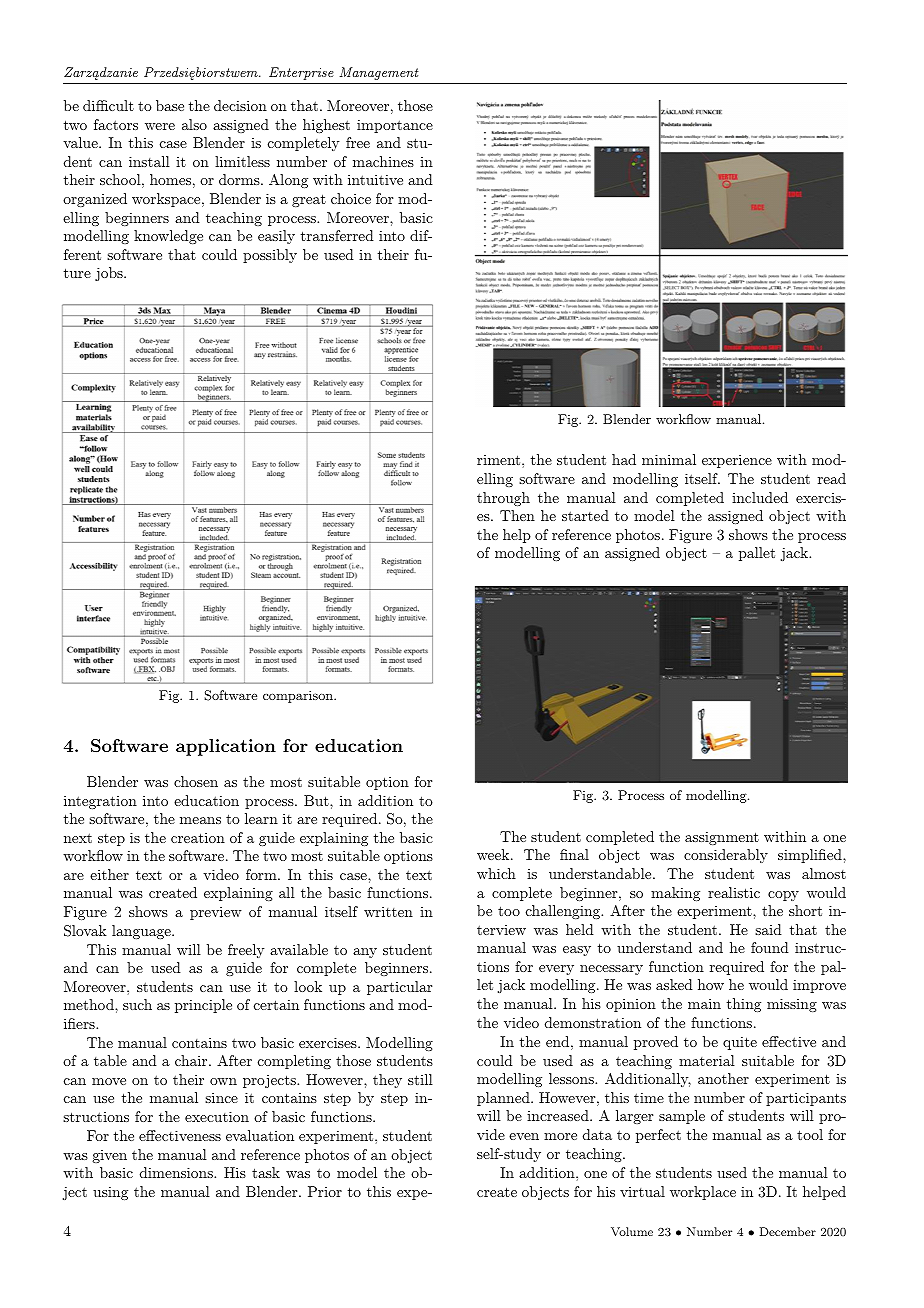 This screenshot has height=1308, width=924. I want to click on minimal, so click(669, 459).
